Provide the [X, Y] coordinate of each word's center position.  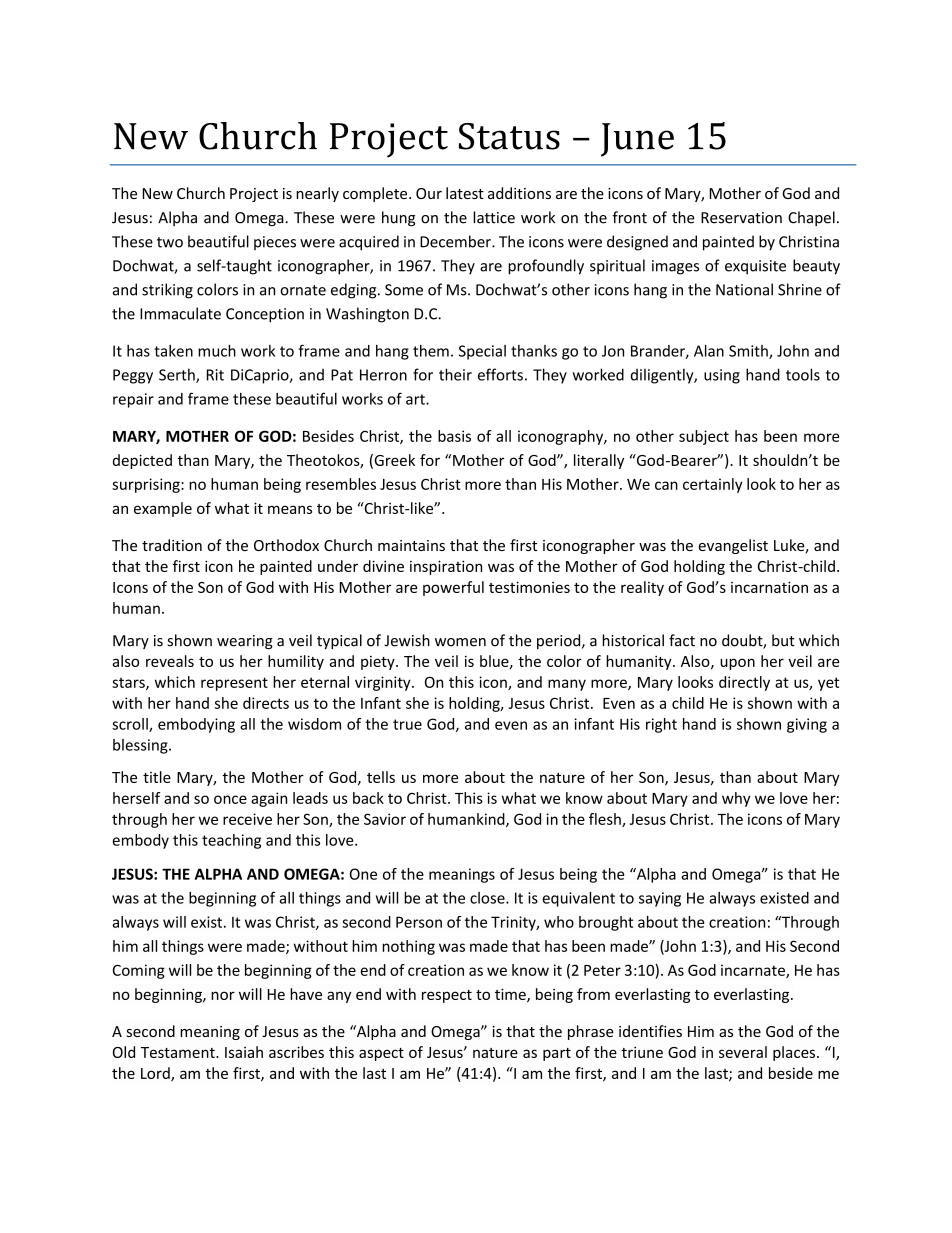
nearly [317, 194]
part [557, 1054]
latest [465, 193]
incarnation [769, 587]
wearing [245, 642]
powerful [453, 588]
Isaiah [244, 1052]
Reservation [741, 218]
